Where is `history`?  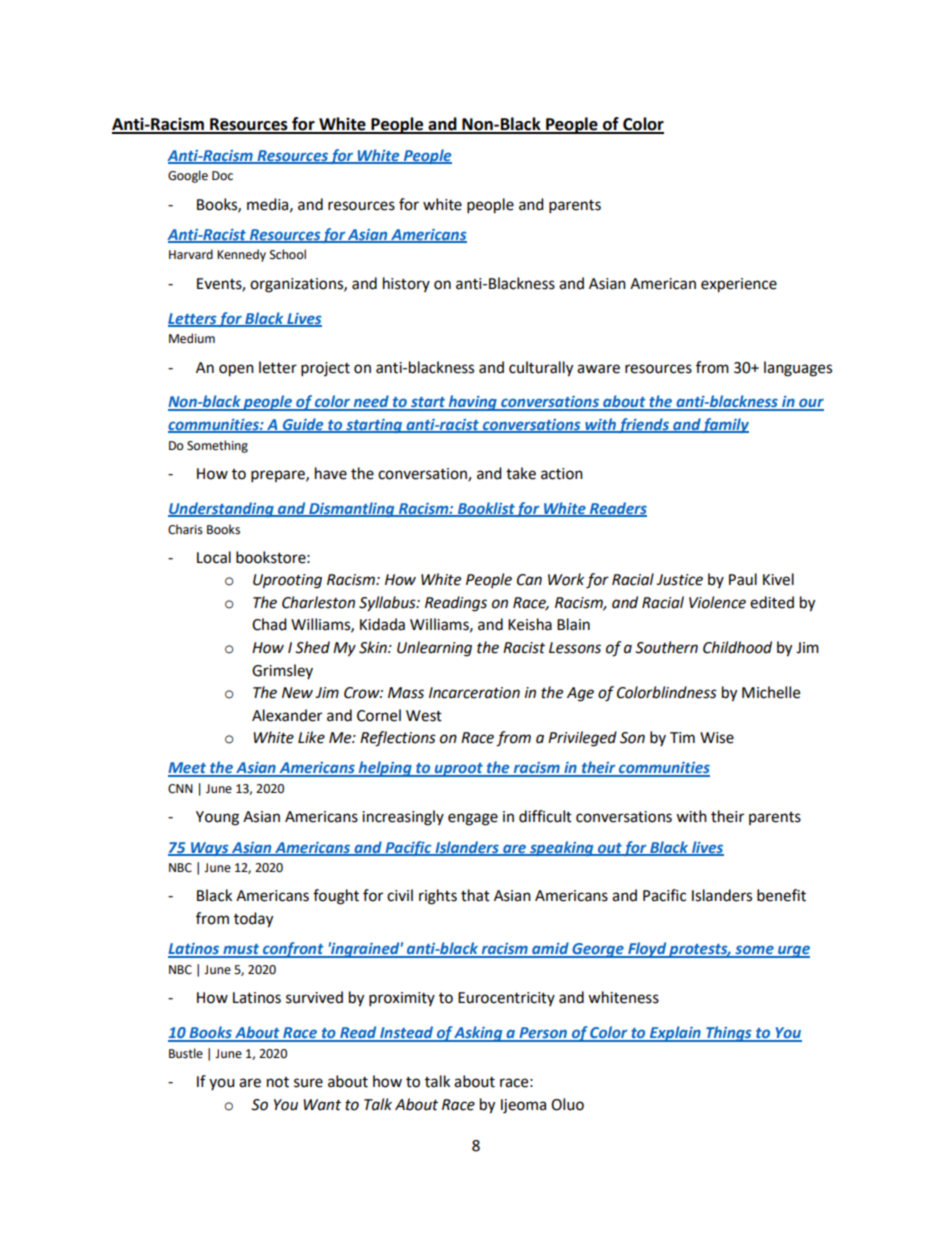
history is located at coordinates (406, 284).
